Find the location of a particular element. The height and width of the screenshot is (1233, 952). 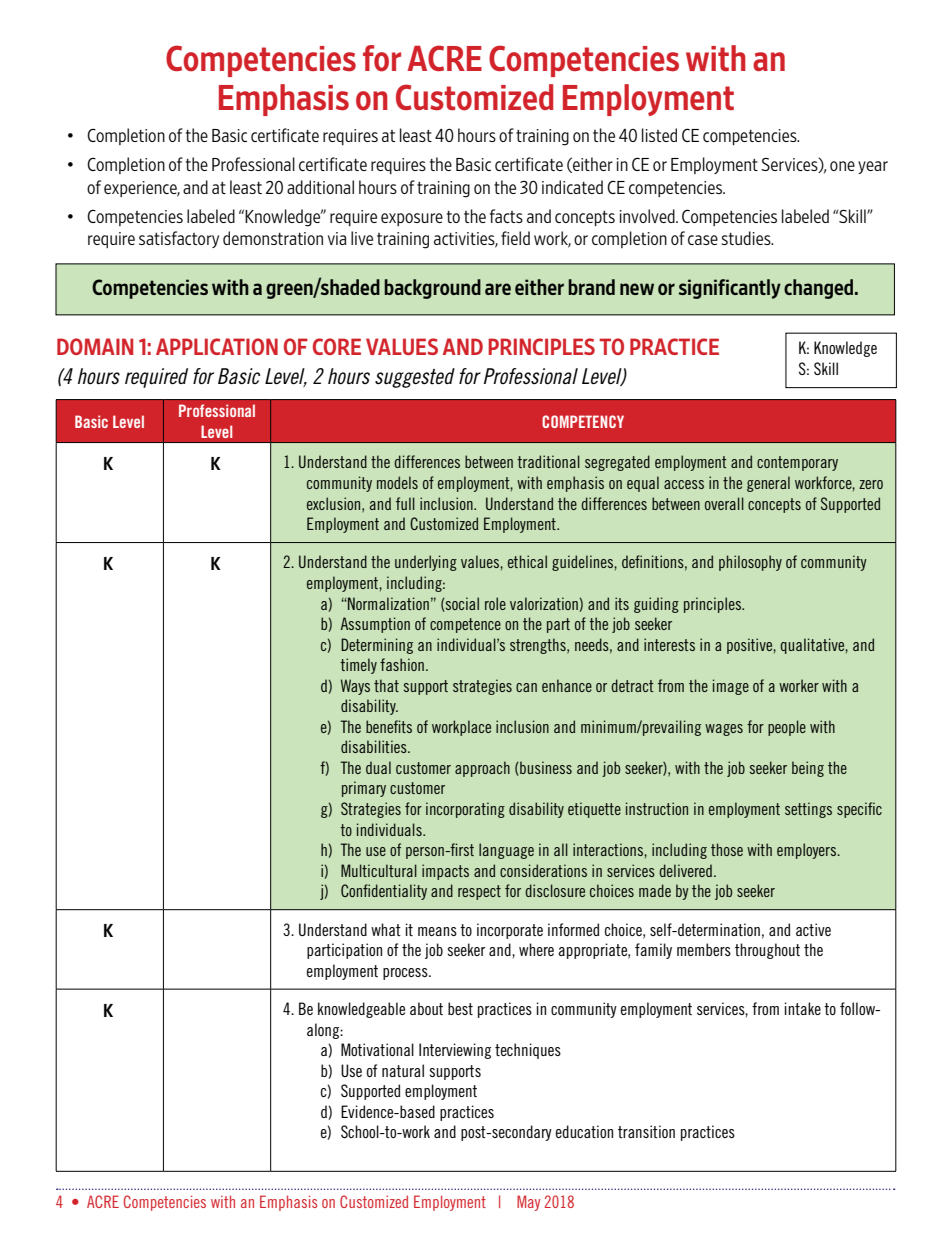

Motivational is located at coordinates (377, 1049).
